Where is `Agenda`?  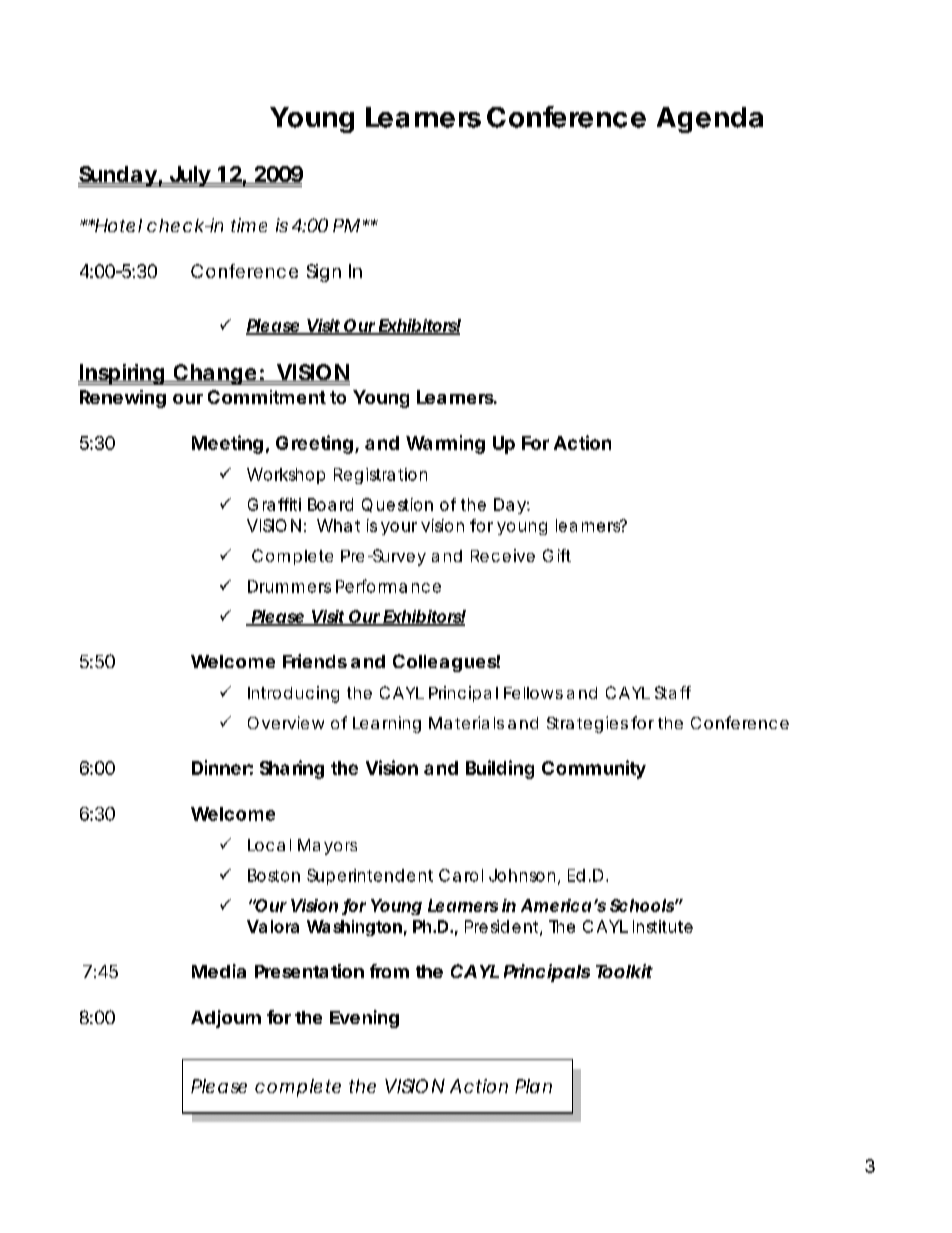 Agenda is located at coordinates (710, 120).
